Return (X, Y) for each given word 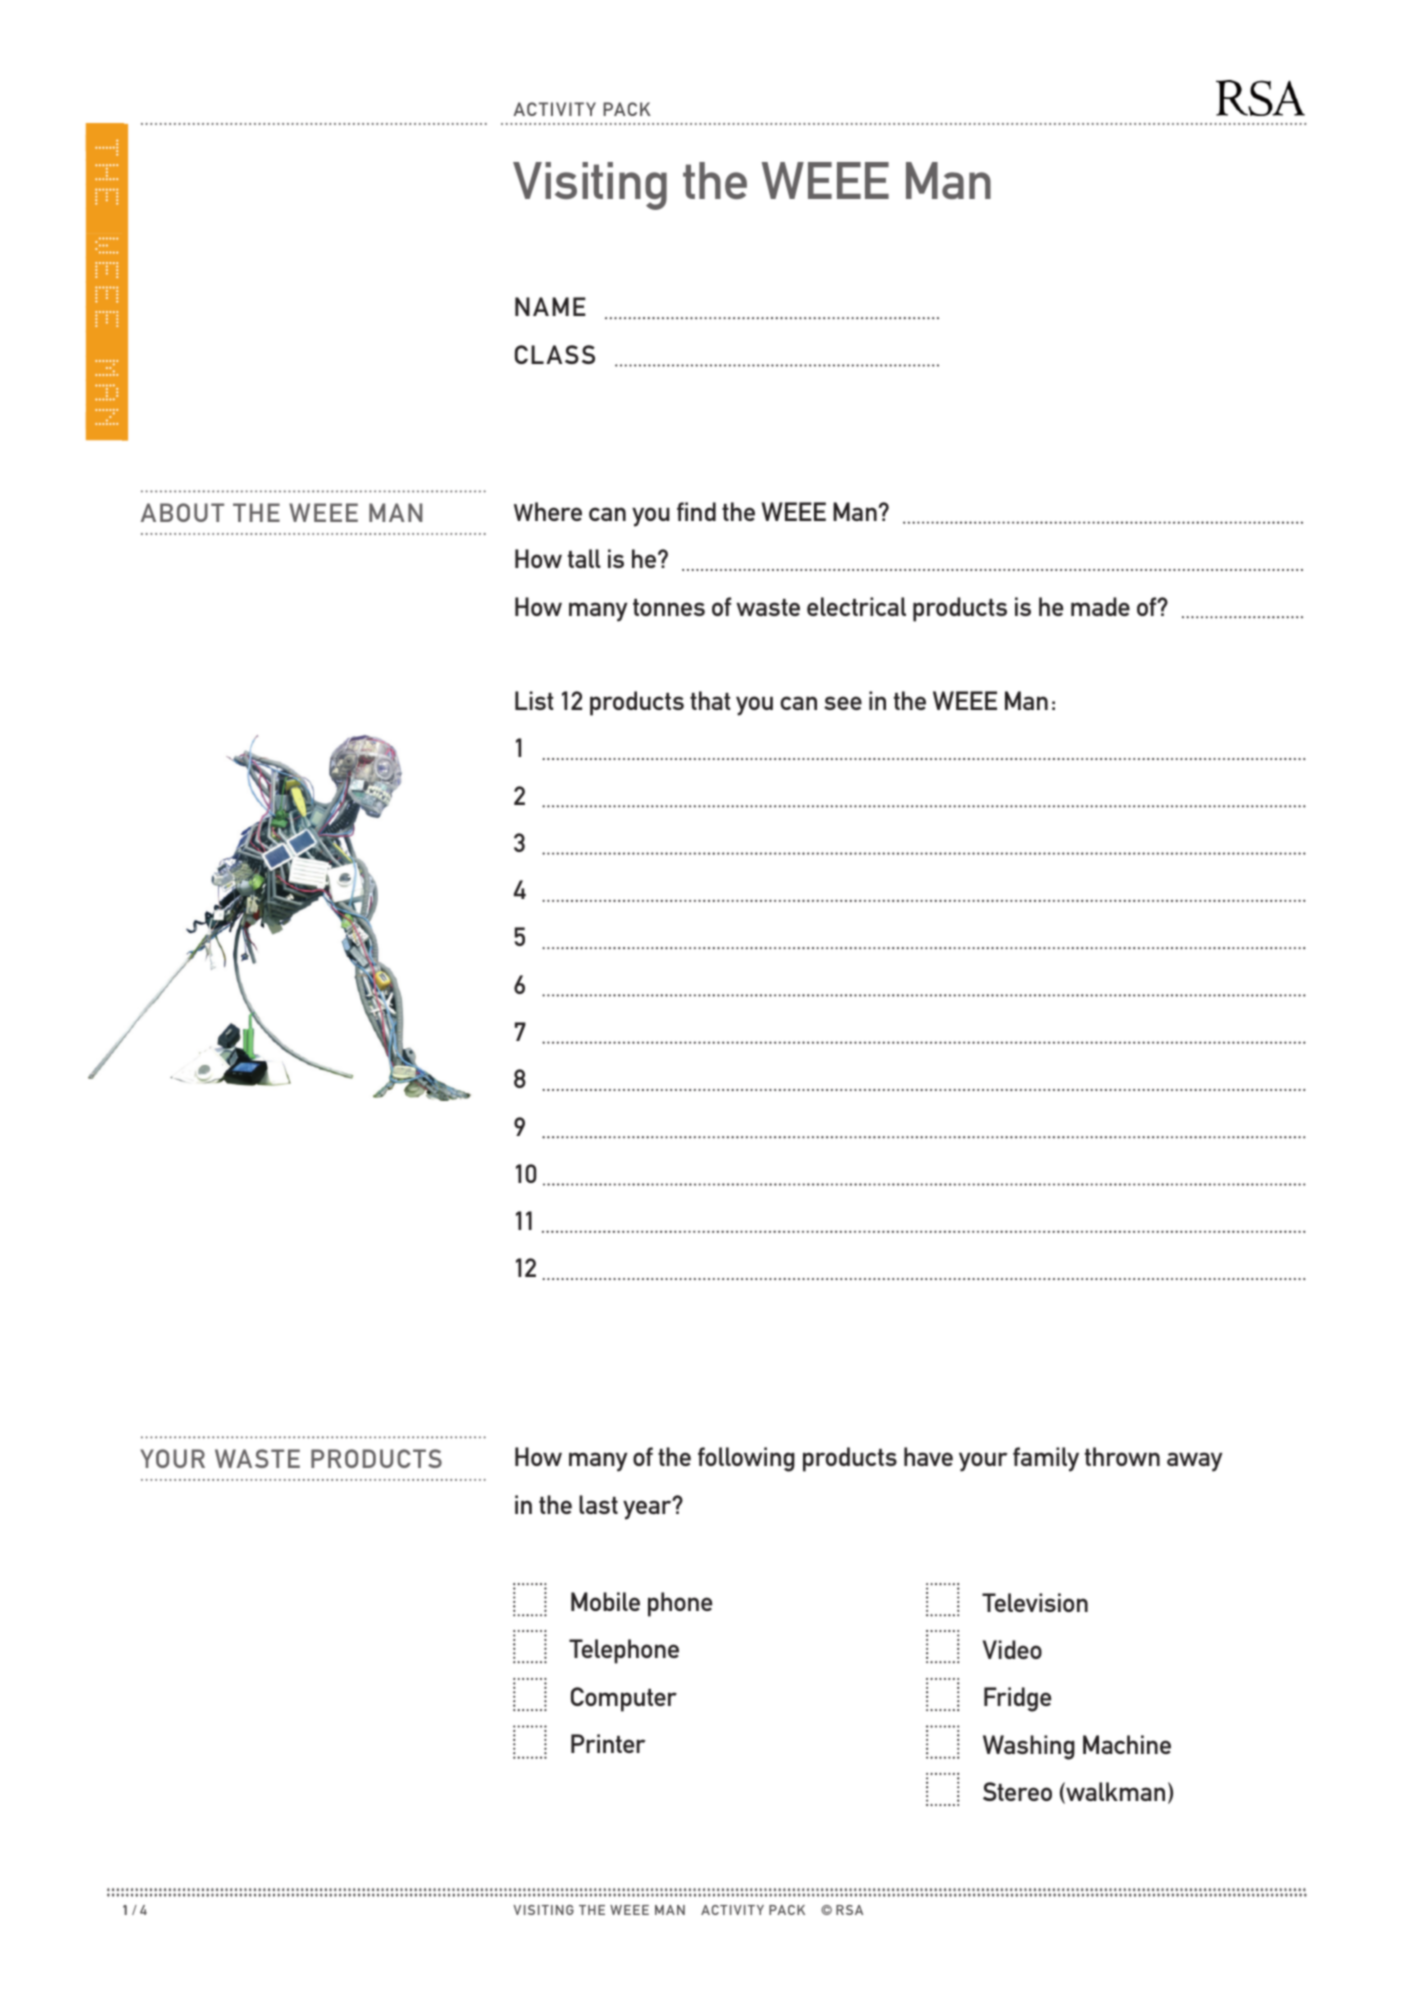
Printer (608, 1743)
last (598, 1504)
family (1046, 1459)
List (534, 700)
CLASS (555, 354)
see (843, 703)
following (746, 1459)
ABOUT (182, 512)
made (1100, 606)
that (710, 700)
